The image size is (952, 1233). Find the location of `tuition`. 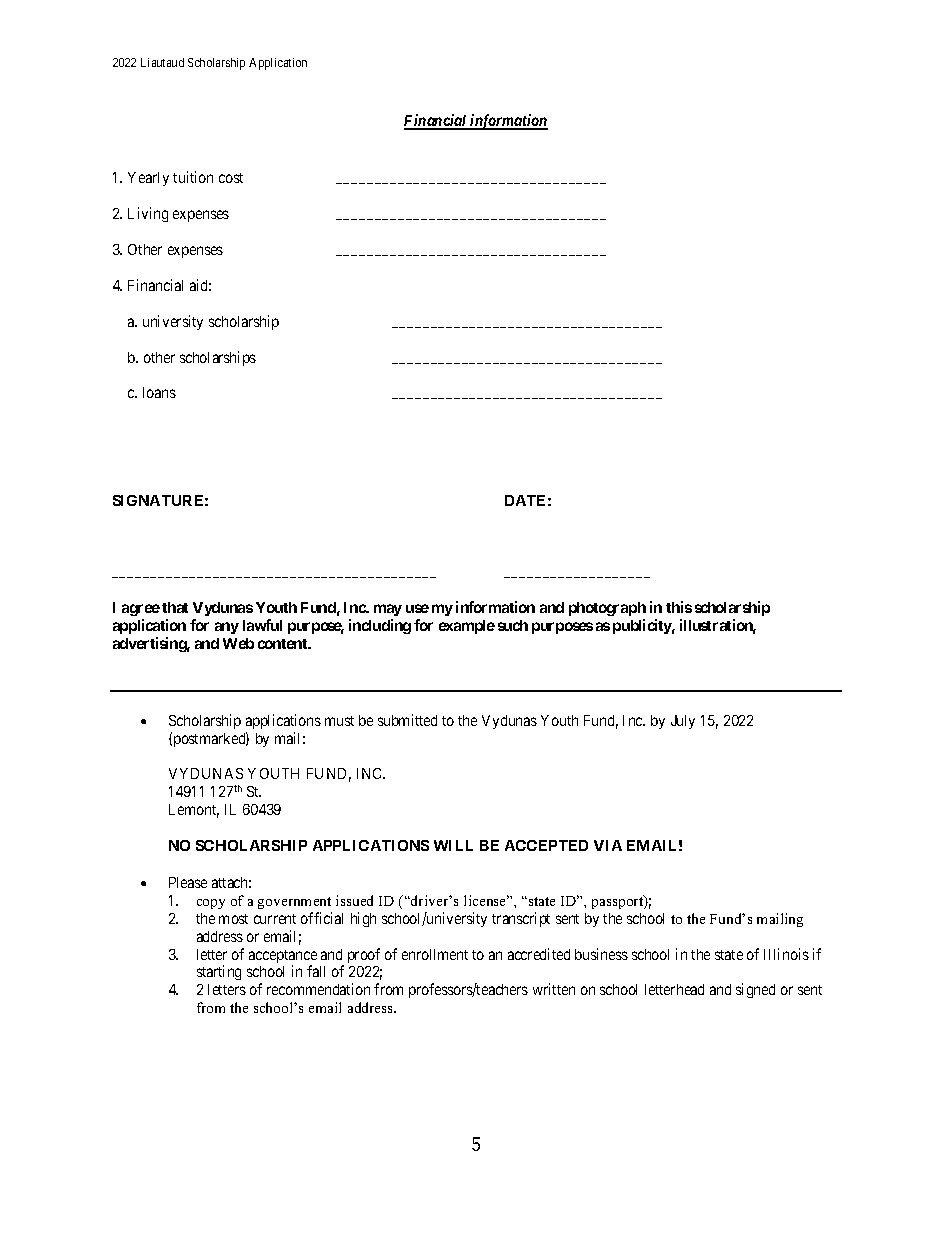

tuition is located at coordinates (193, 177).
